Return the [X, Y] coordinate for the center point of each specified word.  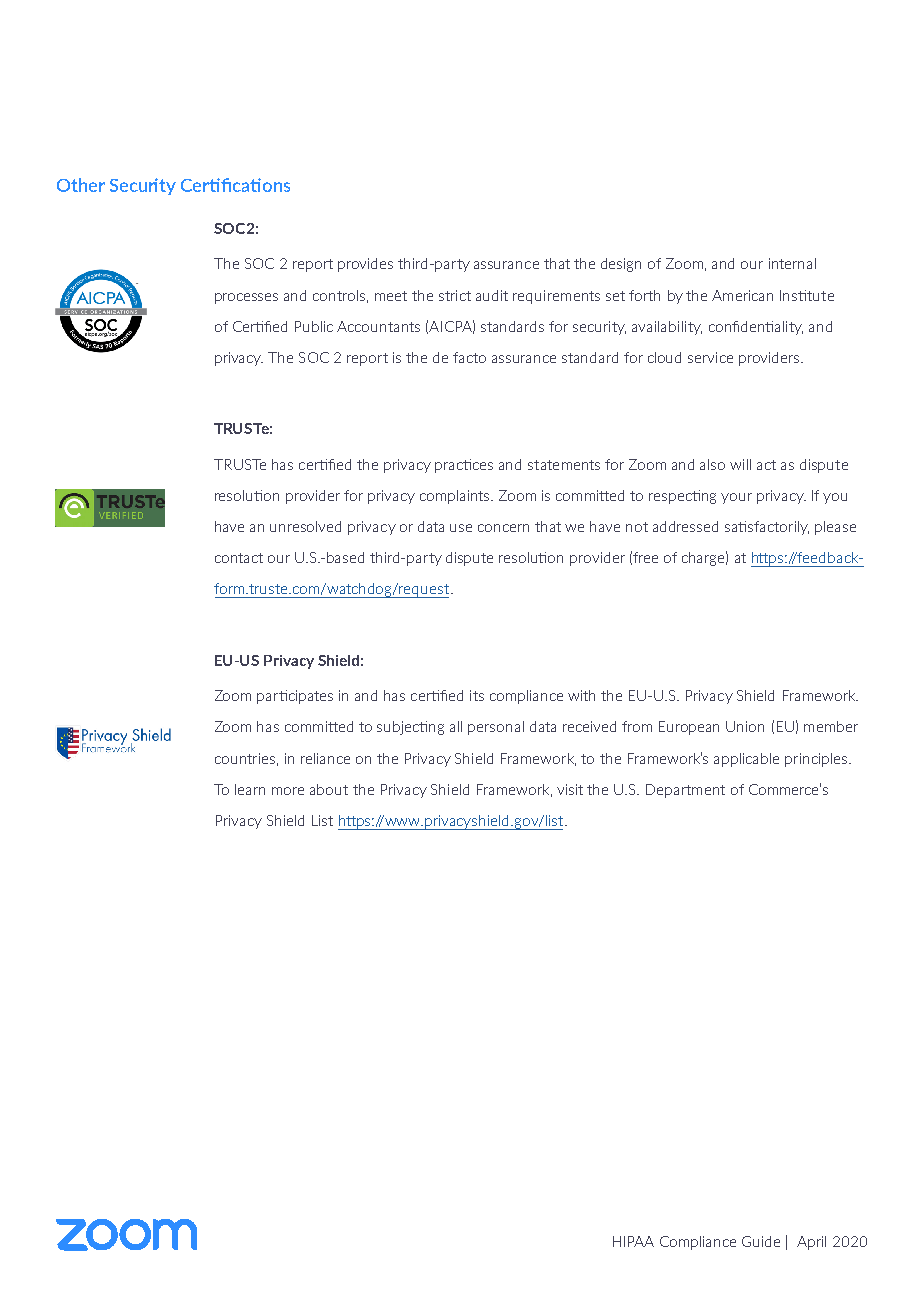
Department [685, 791]
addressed [685, 526]
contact [239, 558]
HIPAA [633, 1241]
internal [792, 263]
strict [455, 295]
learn [250, 789]
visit [570, 789]
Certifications [235, 185]
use [461, 528]
